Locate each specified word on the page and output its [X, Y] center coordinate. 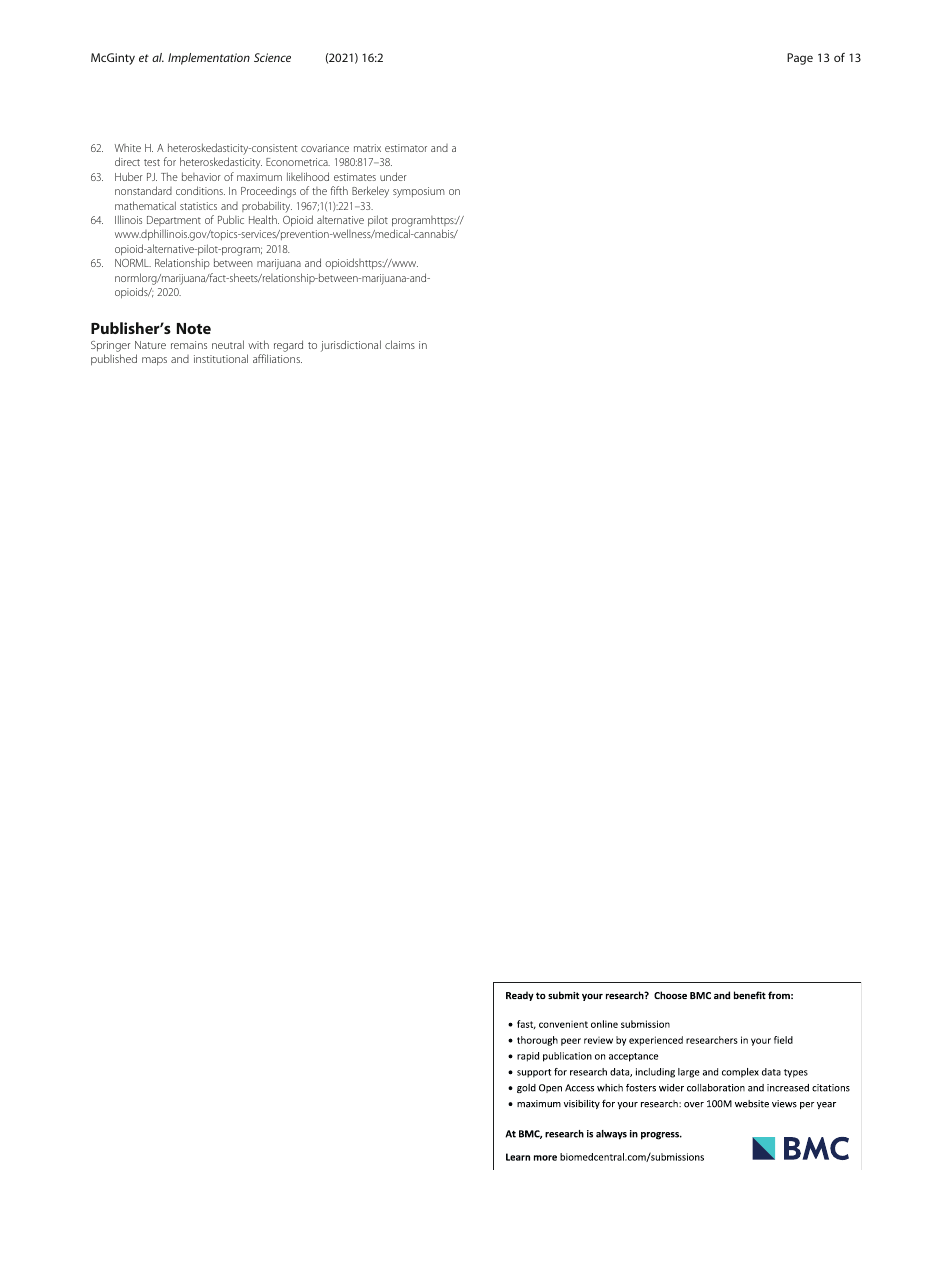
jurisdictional [351, 346]
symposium [419, 192]
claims [400, 344]
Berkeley [370, 192]
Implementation [209, 59]
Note [194, 328]
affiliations [277, 358]
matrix [367, 148]
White [128, 148]
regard [288, 346]
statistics [198, 206]
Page [800, 59]
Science [272, 57]
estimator [406, 148]
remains [189, 345]
